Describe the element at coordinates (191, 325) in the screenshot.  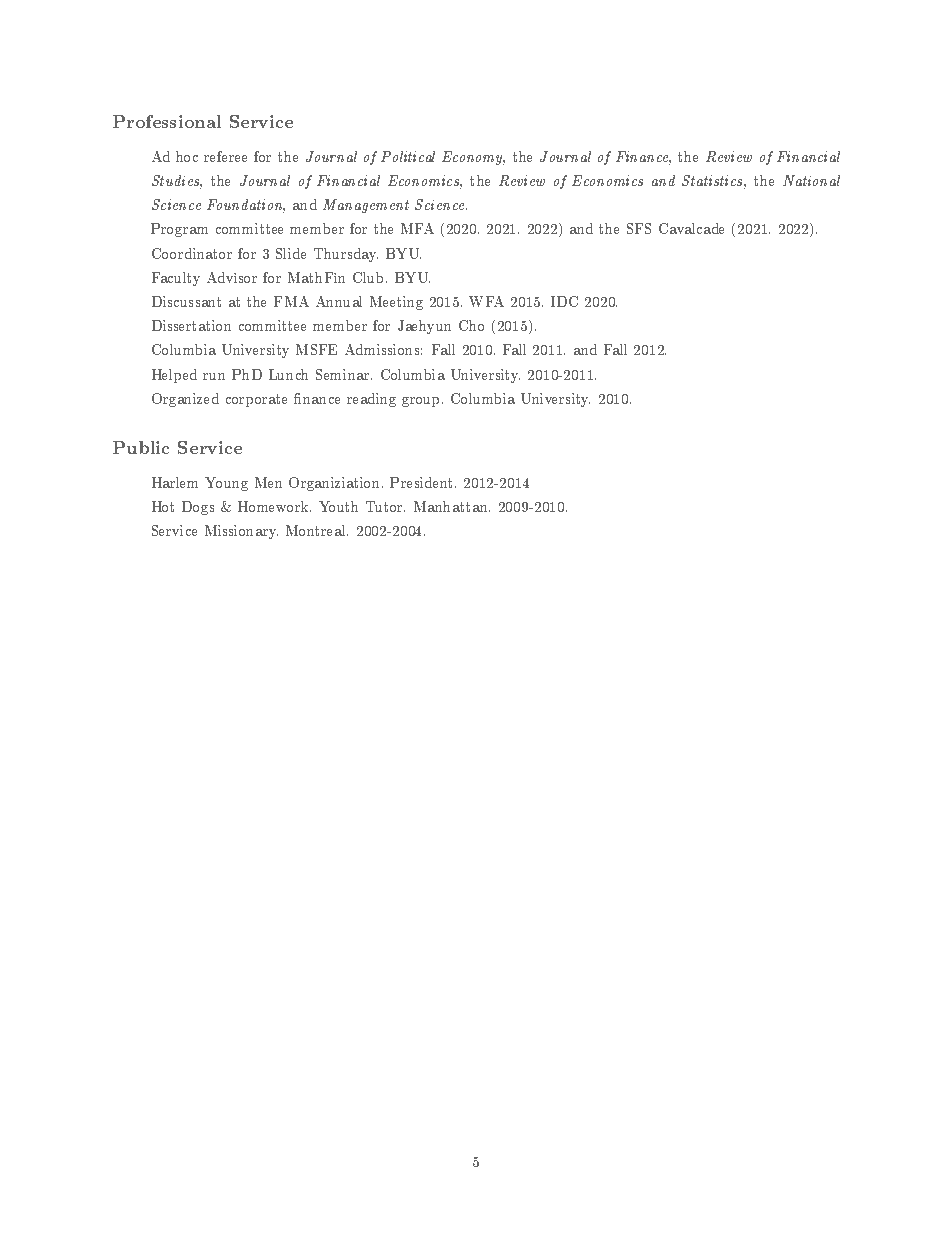
I see `Dissertation` at that location.
